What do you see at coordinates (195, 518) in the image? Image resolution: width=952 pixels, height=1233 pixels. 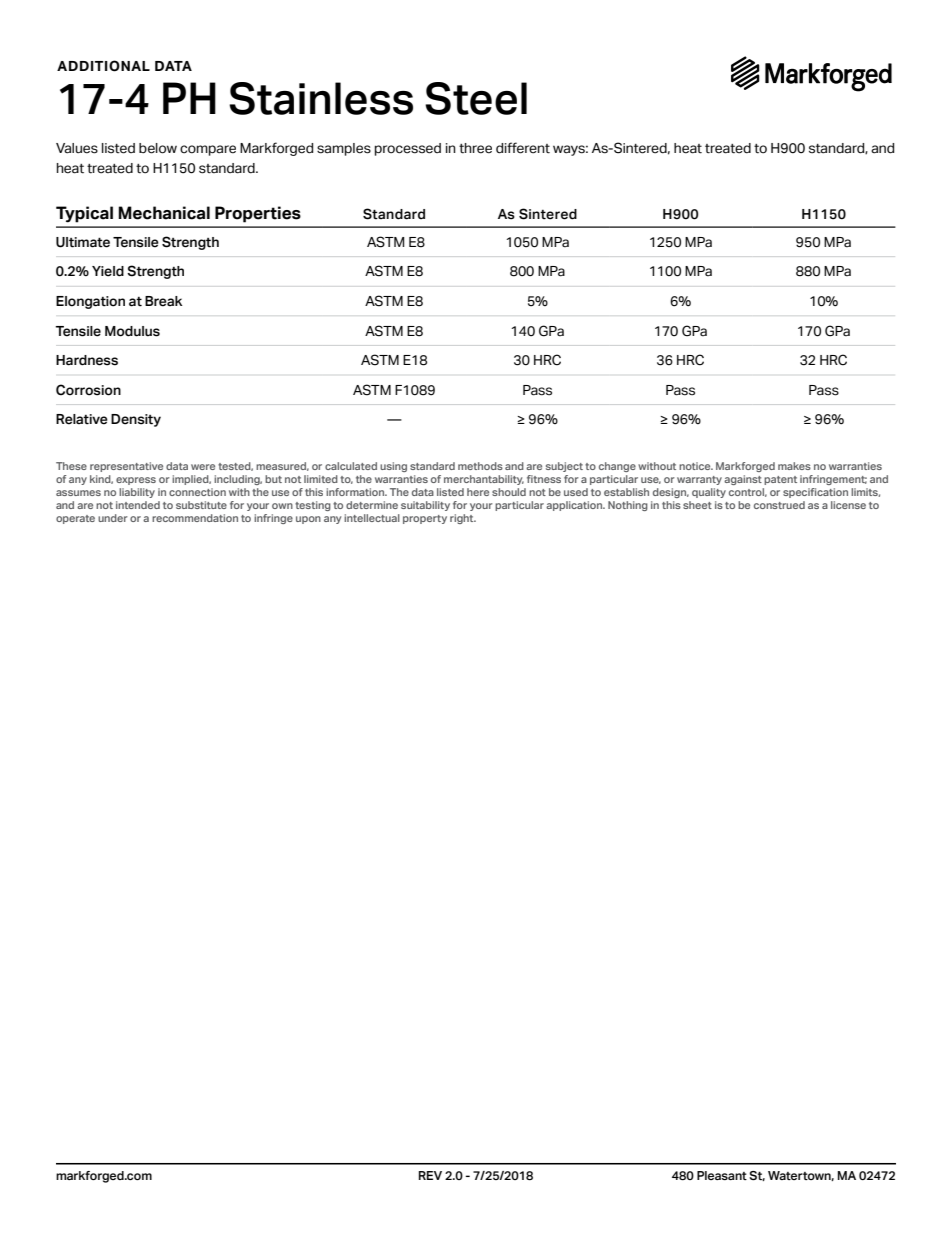 I see `recommendation` at bounding box center [195, 518].
